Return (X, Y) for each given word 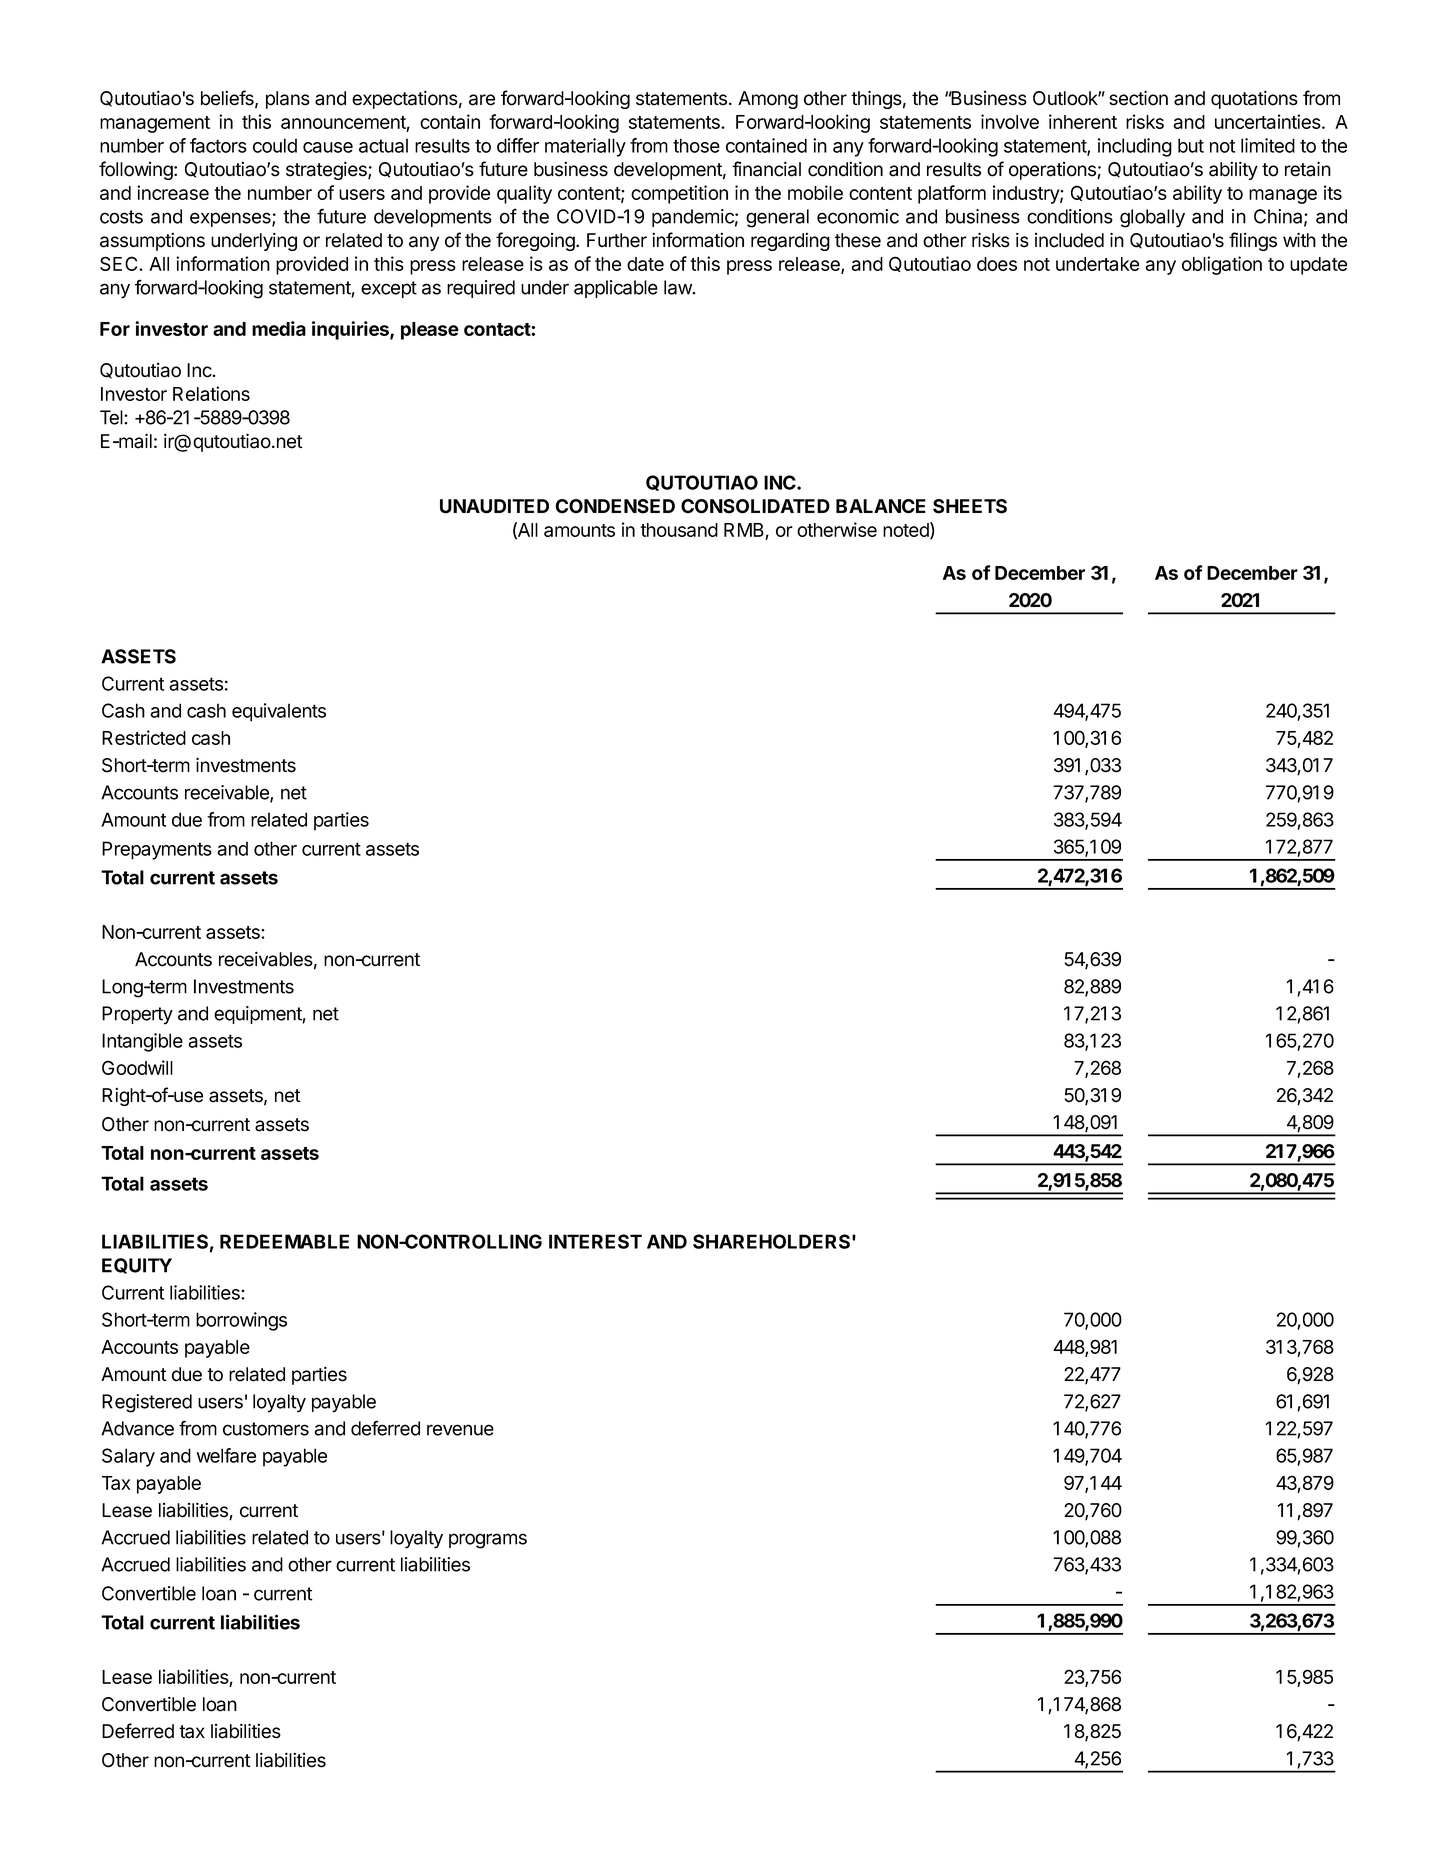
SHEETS (970, 506)
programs (488, 1541)
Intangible (142, 1042)
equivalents (279, 712)
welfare (226, 1455)
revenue (460, 1430)
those (696, 145)
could (275, 145)
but (1191, 145)
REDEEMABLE (284, 1241)
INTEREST (595, 1241)
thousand (679, 530)
